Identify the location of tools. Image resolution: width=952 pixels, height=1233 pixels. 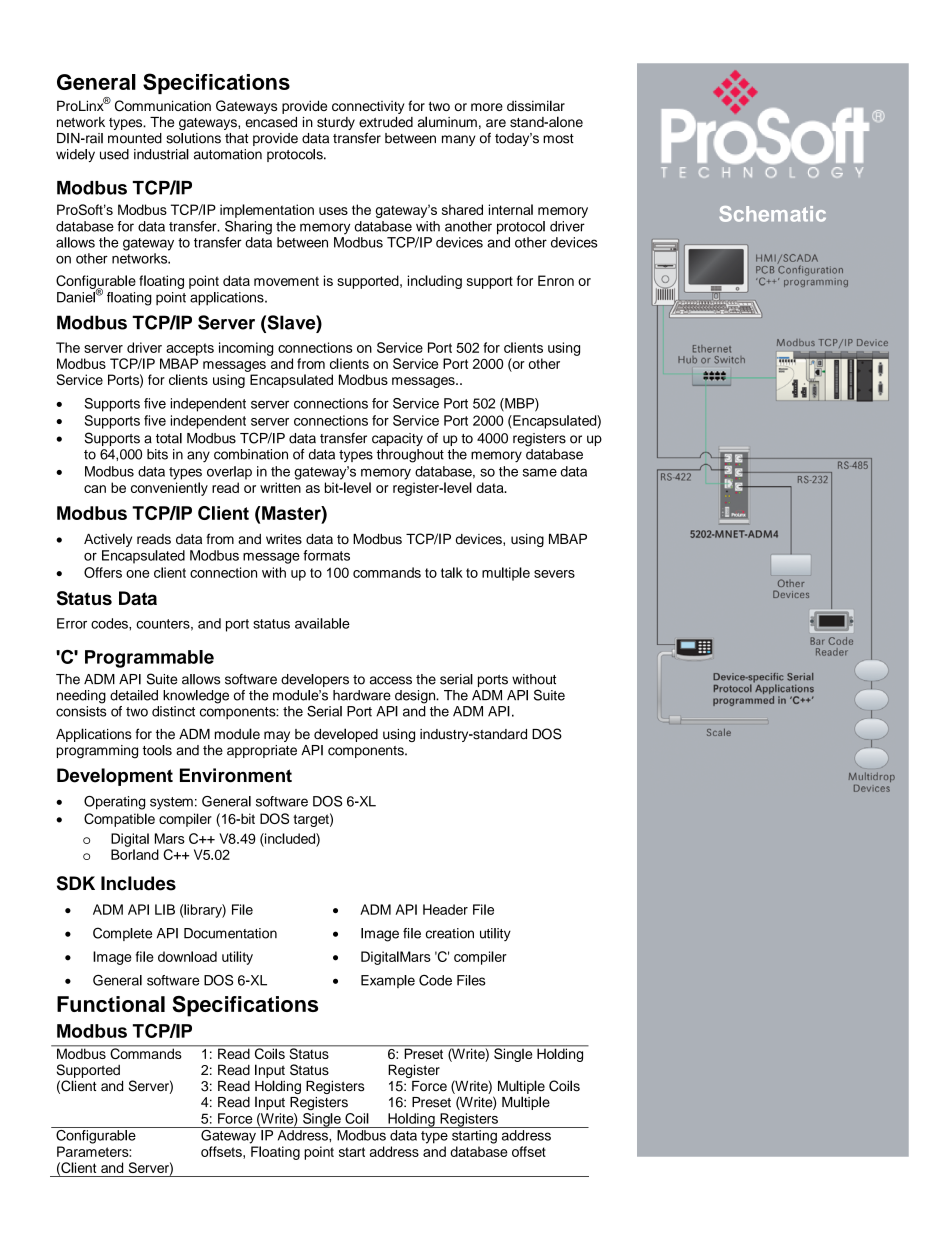
(157, 750).
